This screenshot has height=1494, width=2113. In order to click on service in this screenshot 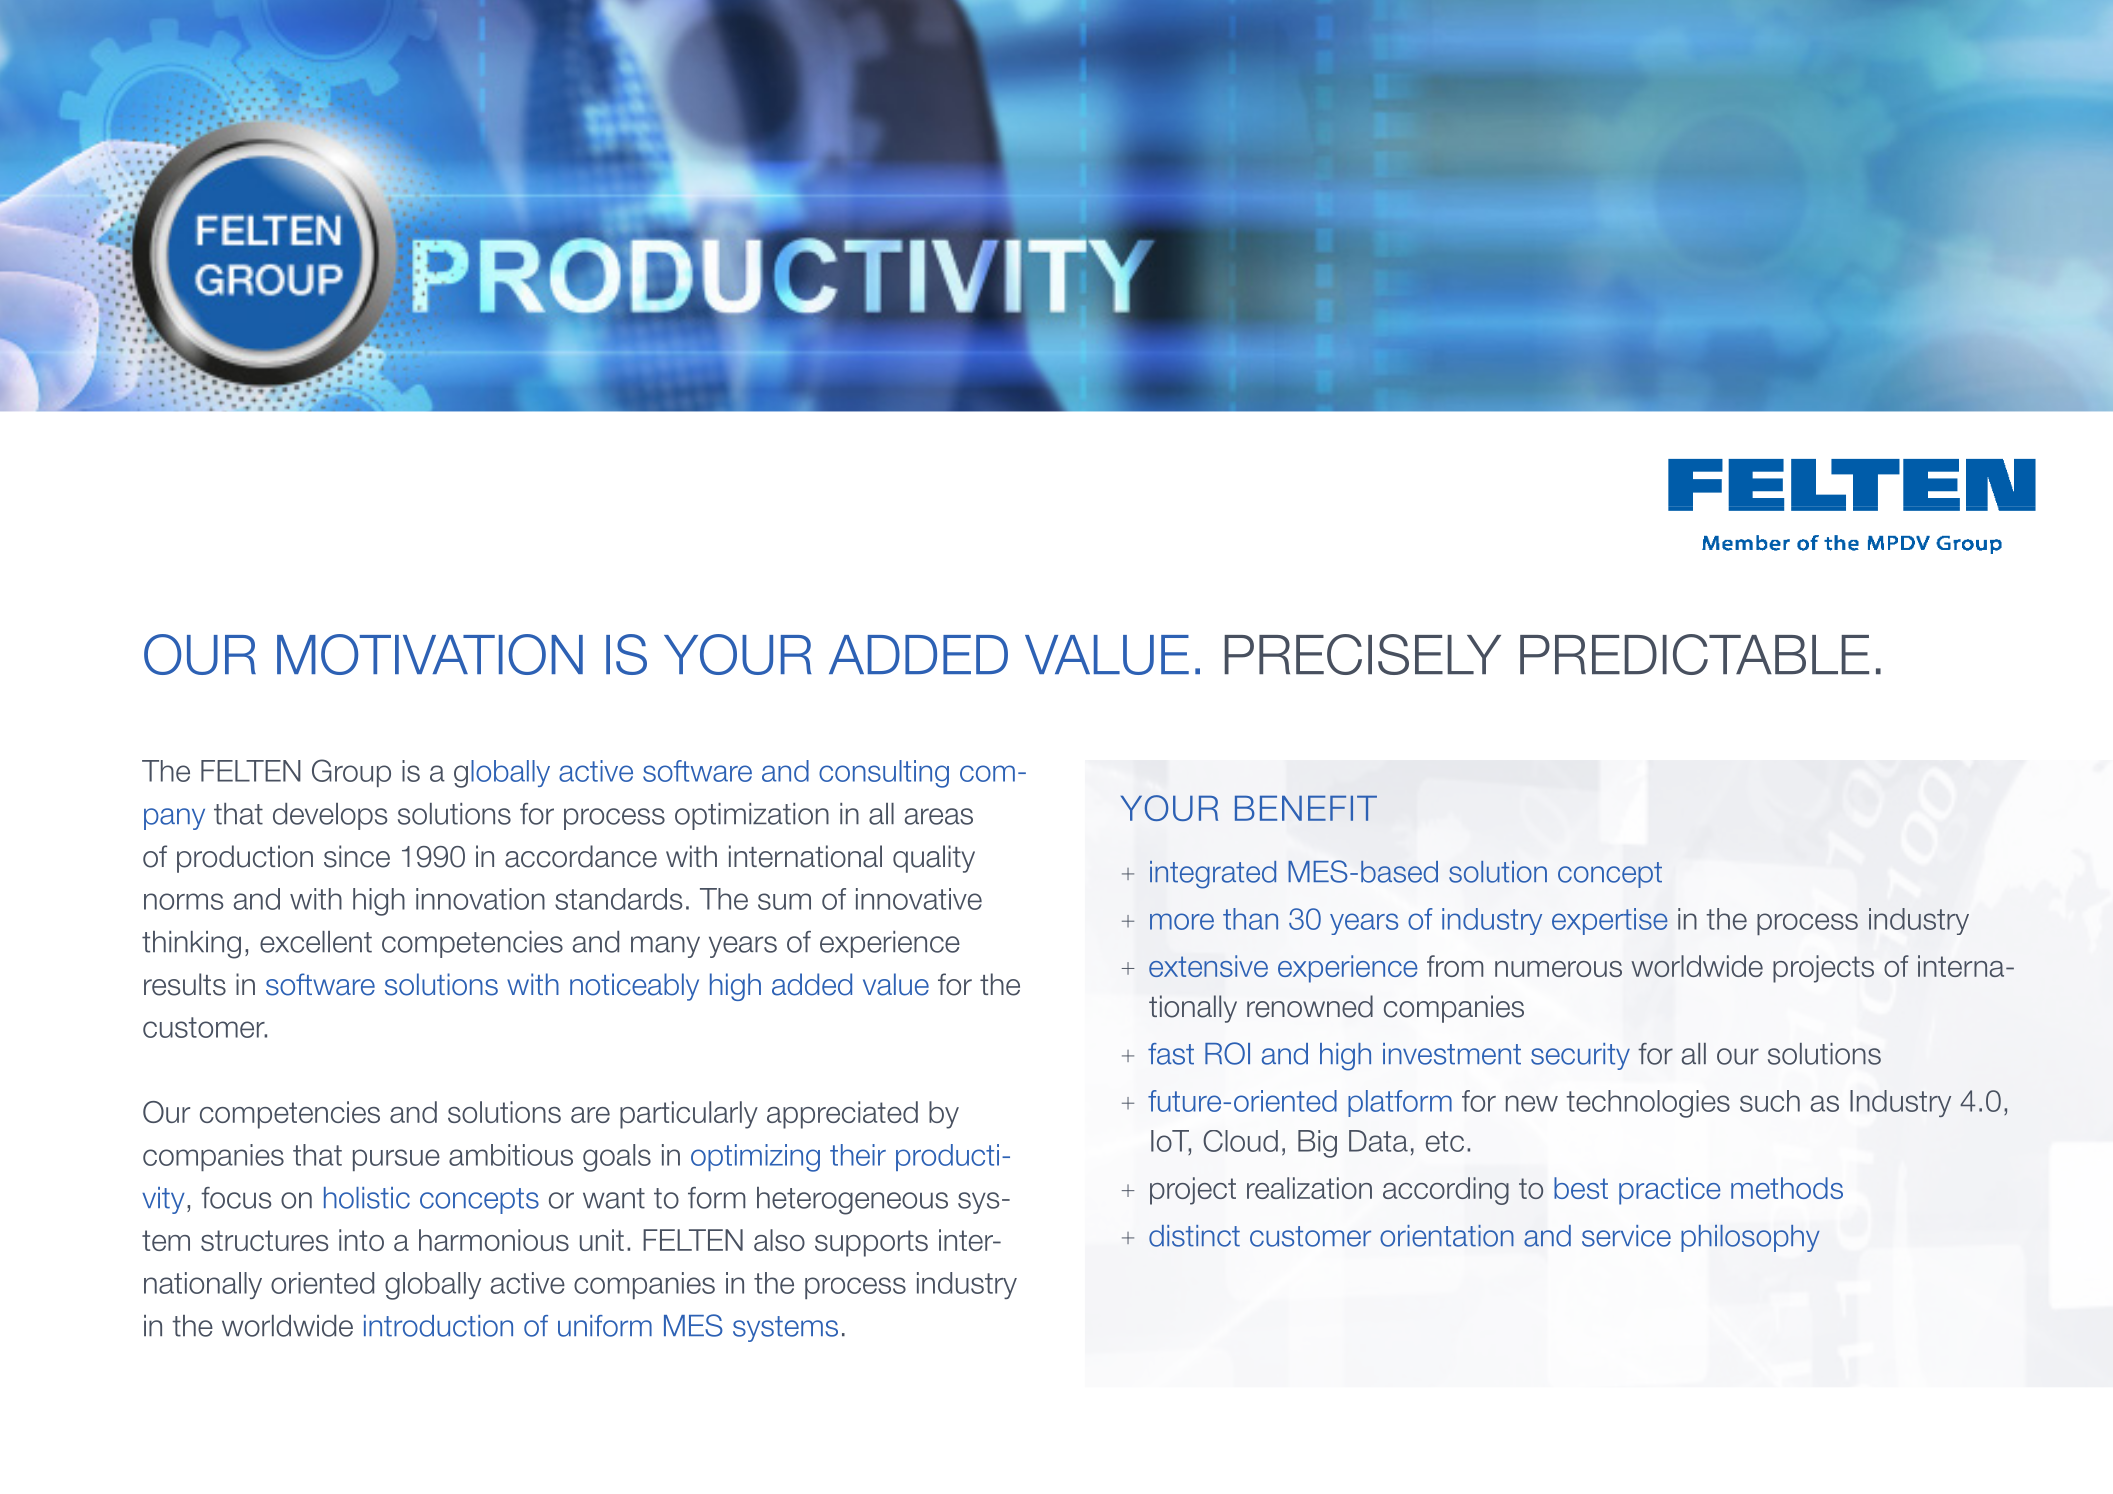, I will do `click(1626, 1236)`.
